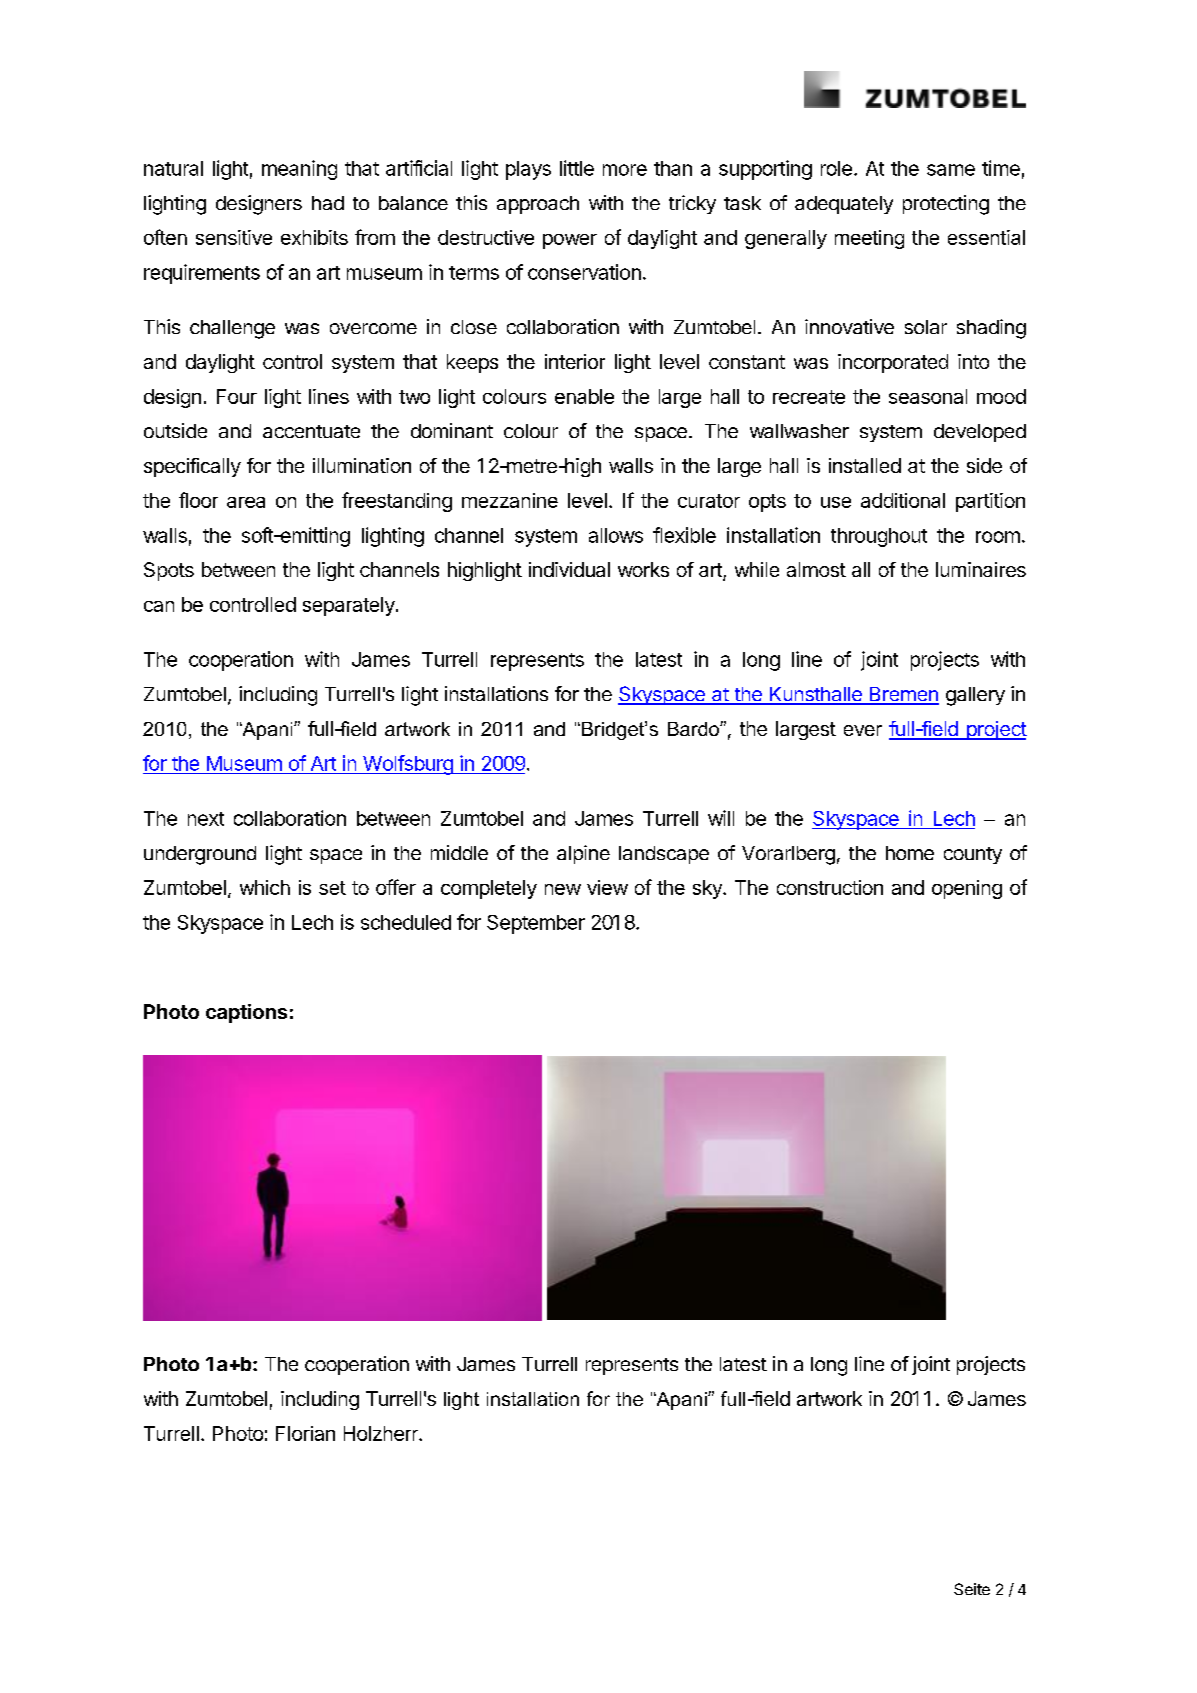  Describe the element at coordinates (246, 502) in the screenshot. I see `area` at that location.
